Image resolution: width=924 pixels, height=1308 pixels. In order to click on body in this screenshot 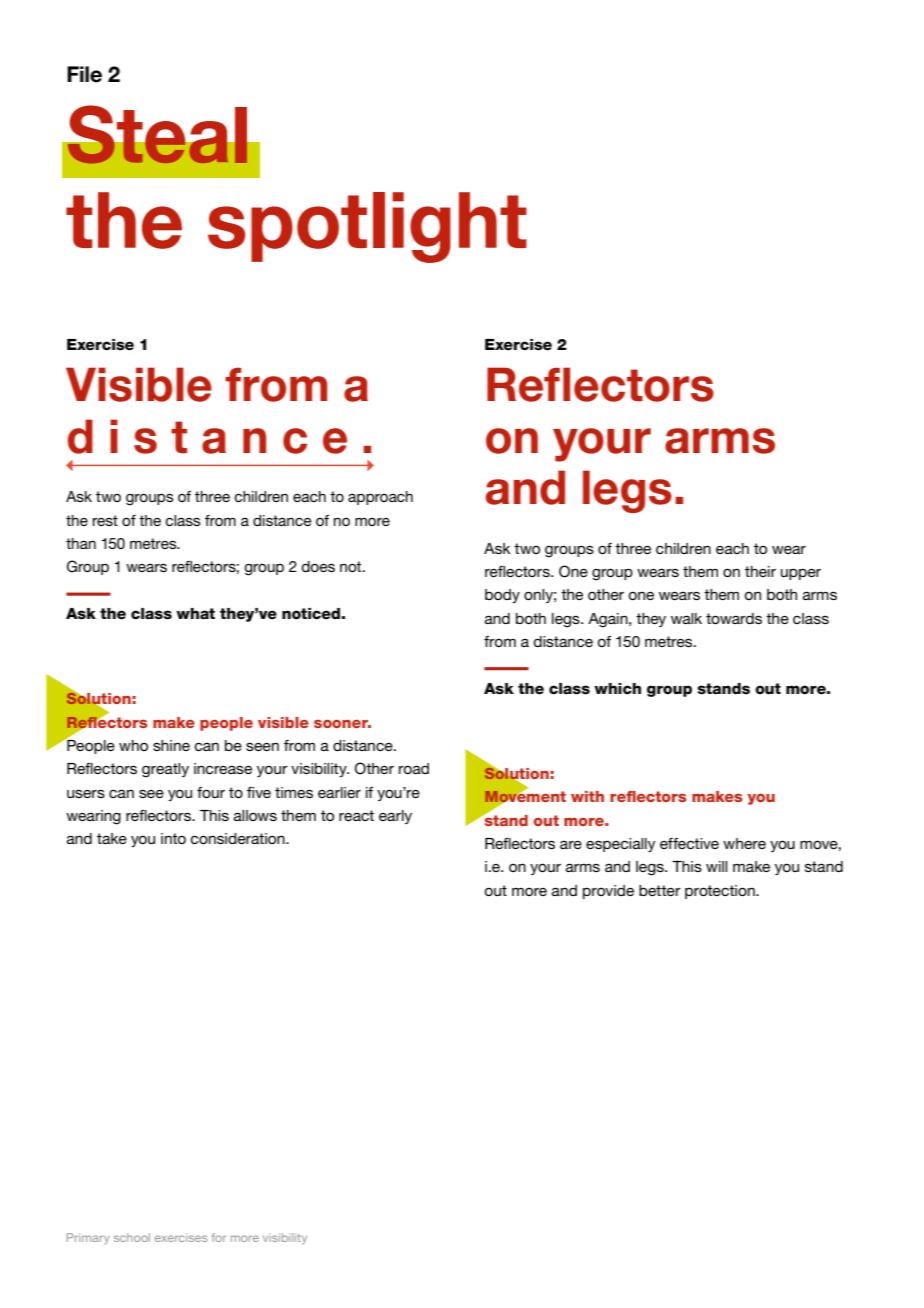, I will do `click(502, 596)`.
